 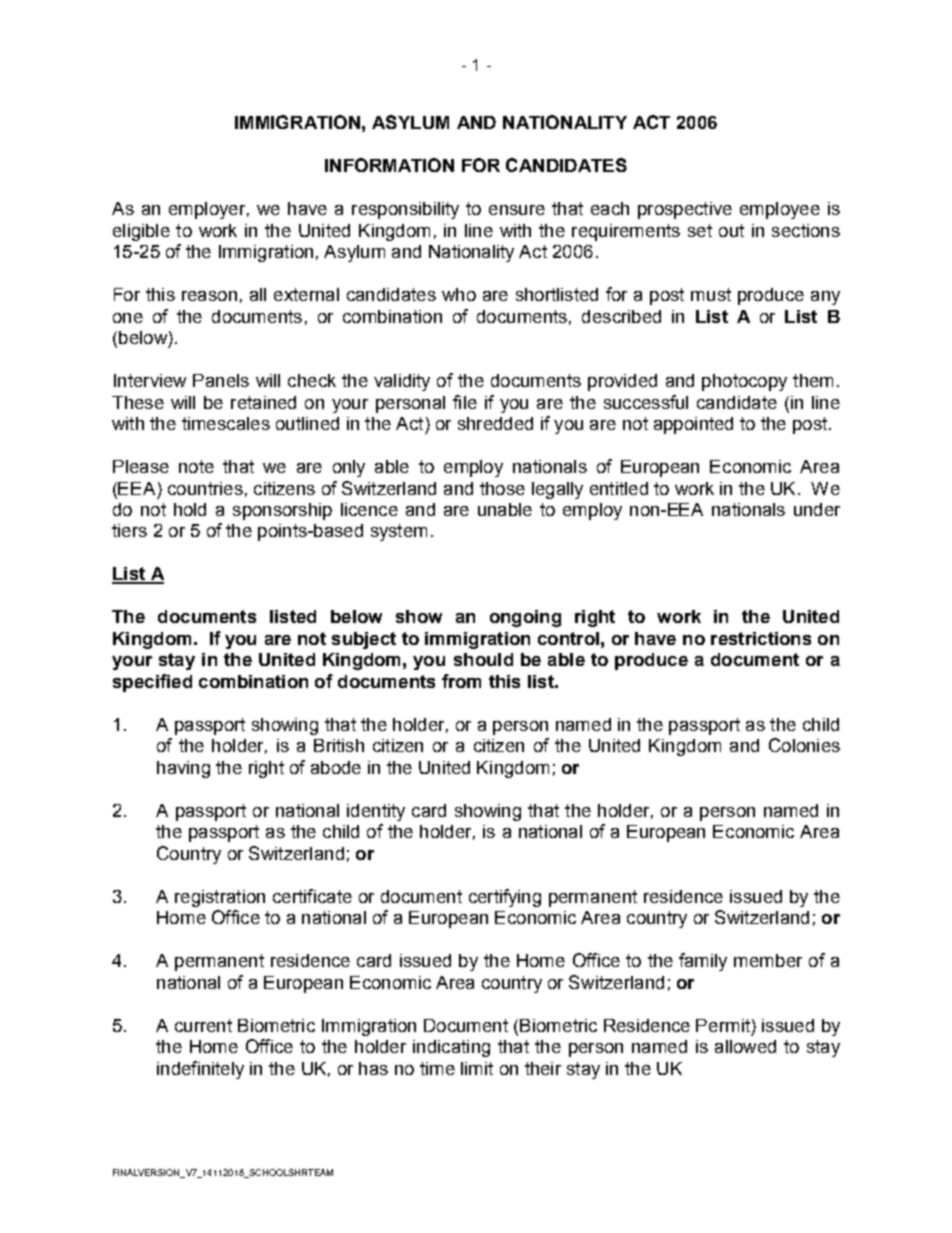 What do you see at coordinates (685, 210) in the page?
I see `prospective` at bounding box center [685, 210].
